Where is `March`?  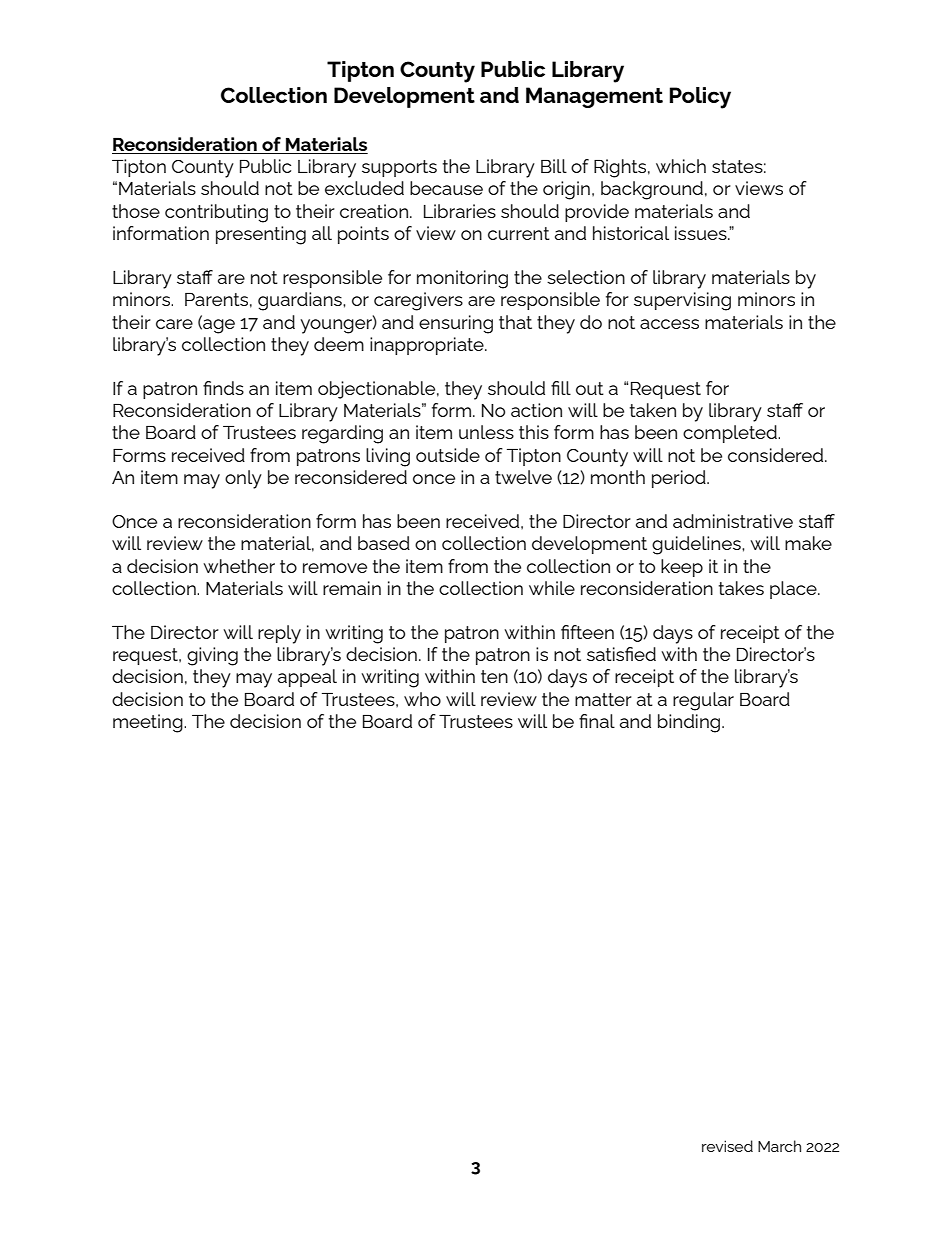 March is located at coordinates (779, 1146).
